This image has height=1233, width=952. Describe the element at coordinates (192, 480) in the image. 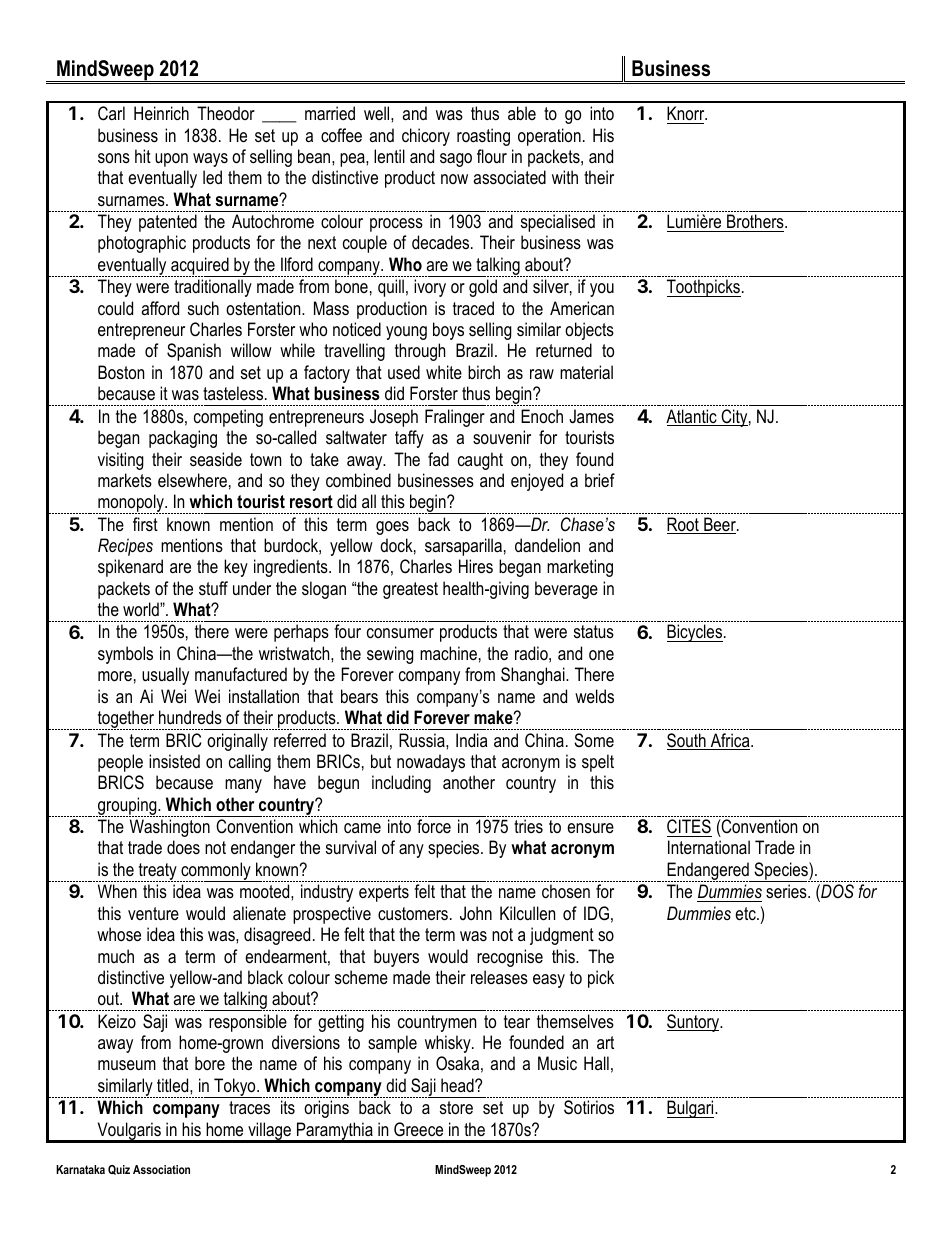

I see `elsewhere` at that location.
